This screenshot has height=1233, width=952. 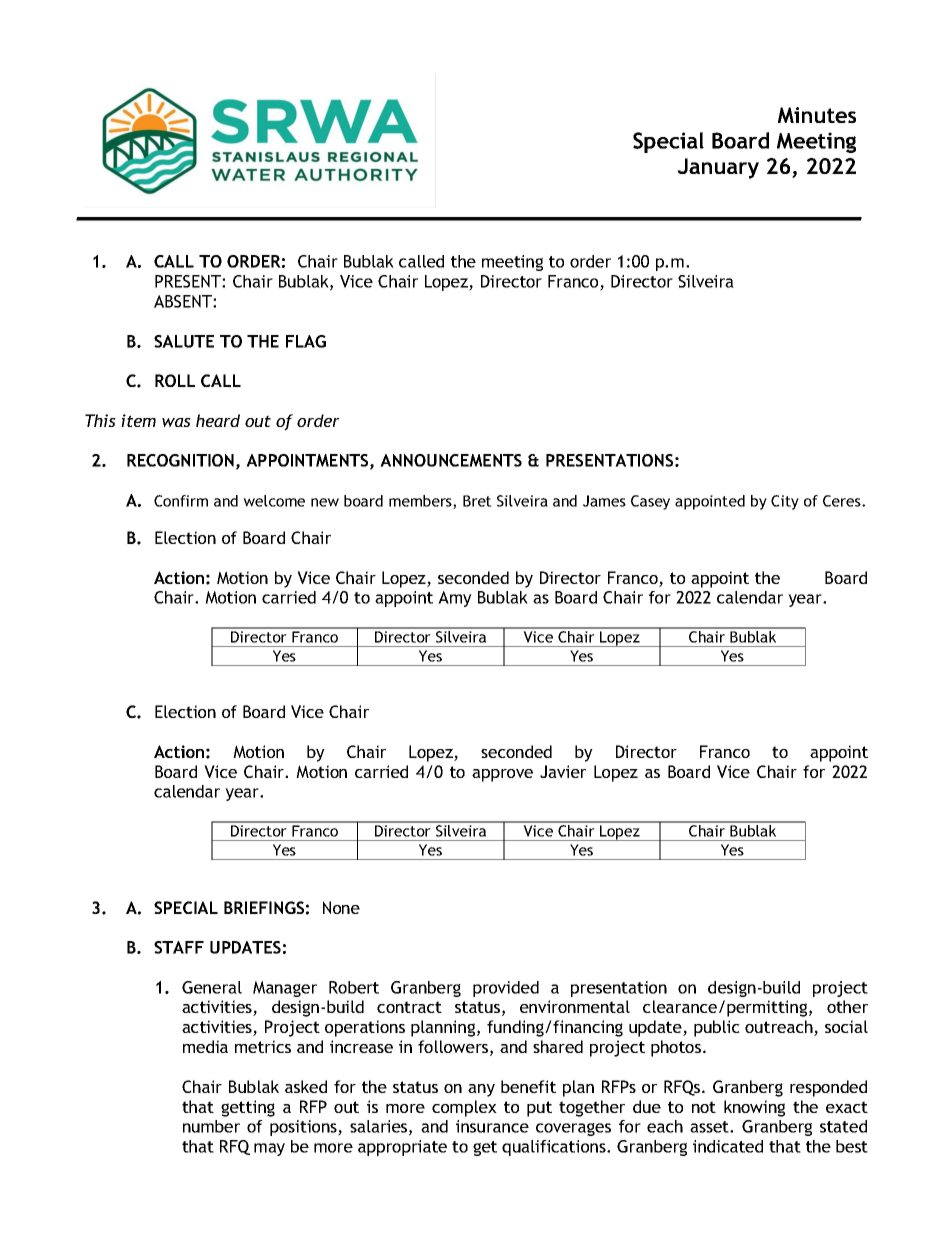 I want to click on number, so click(x=211, y=1126).
